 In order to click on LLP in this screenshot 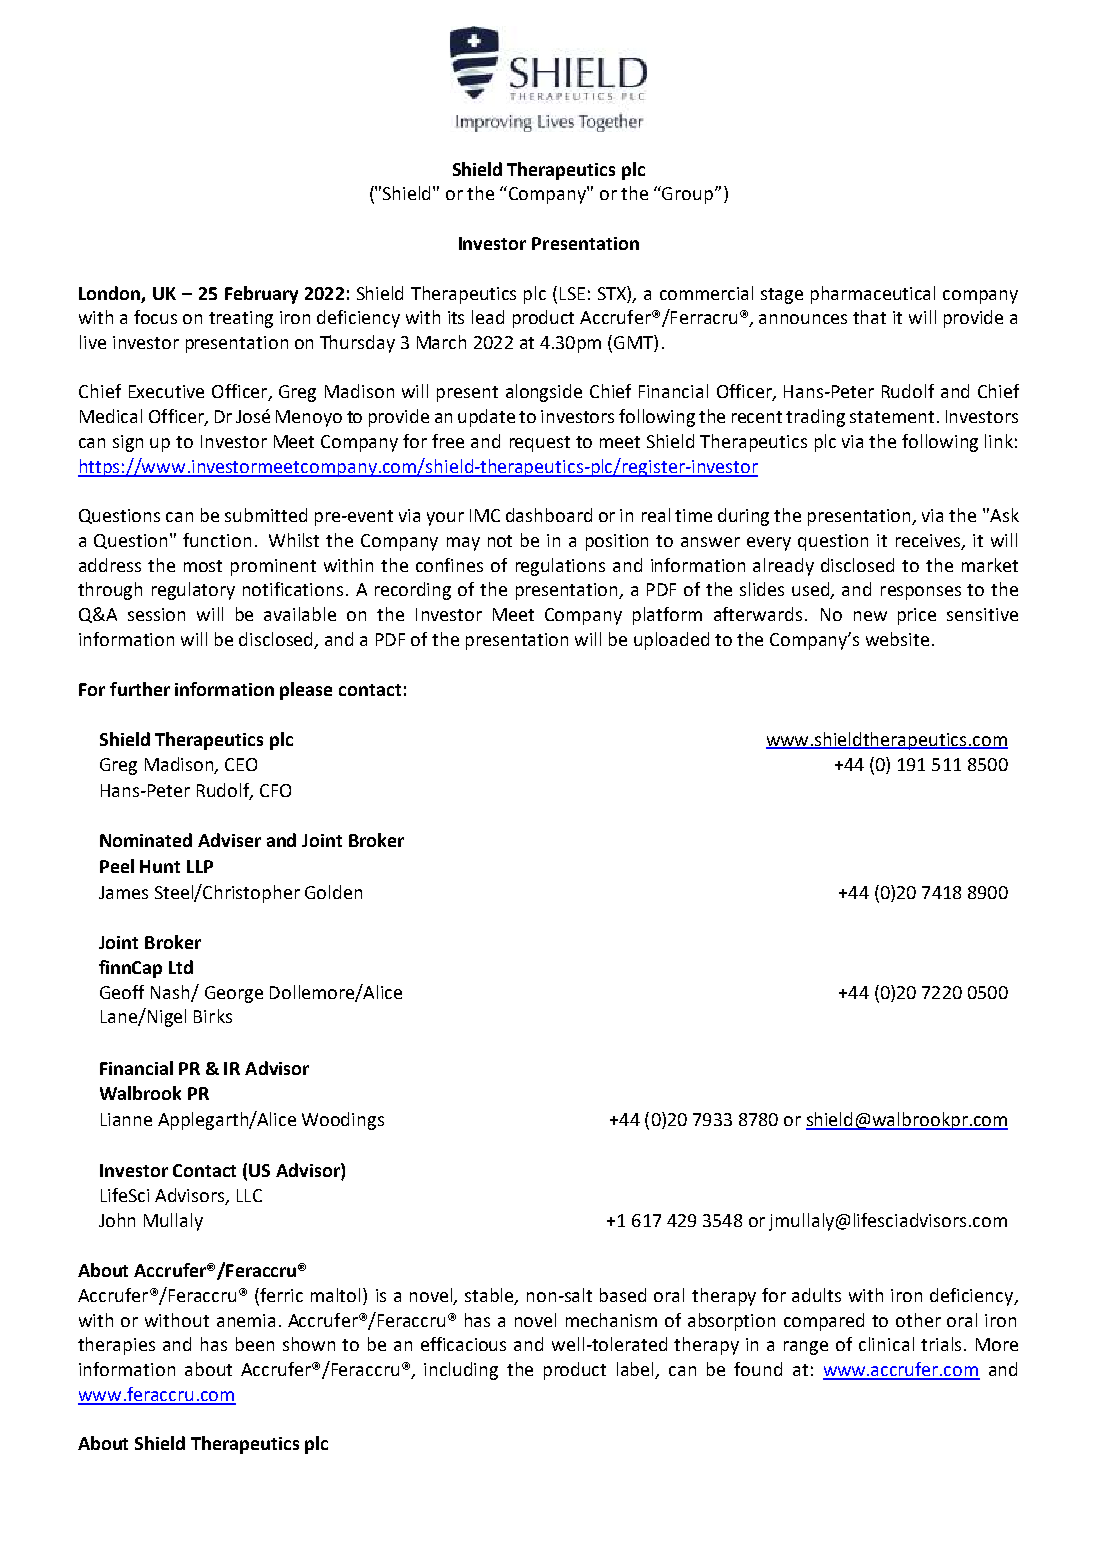, I will do `click(200, 866)`.
